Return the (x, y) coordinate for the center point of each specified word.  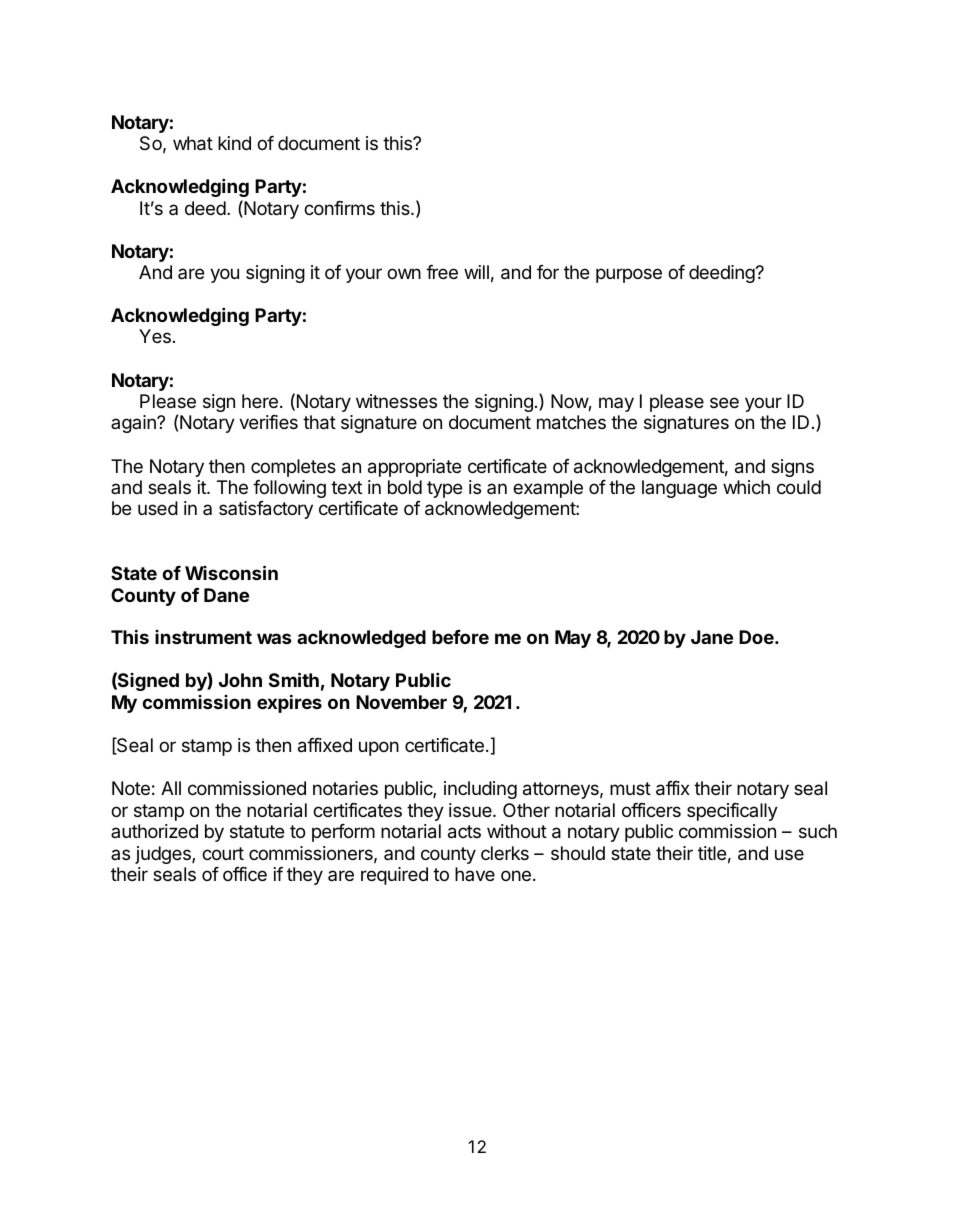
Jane (712, 637)
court (223, 853)
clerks (505, 853)
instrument (203, 637)
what (193, 143)
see (724, 402)
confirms (339, 208)
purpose (629, 275)
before (460, 637)
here (260, 401)
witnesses (396, 401)
